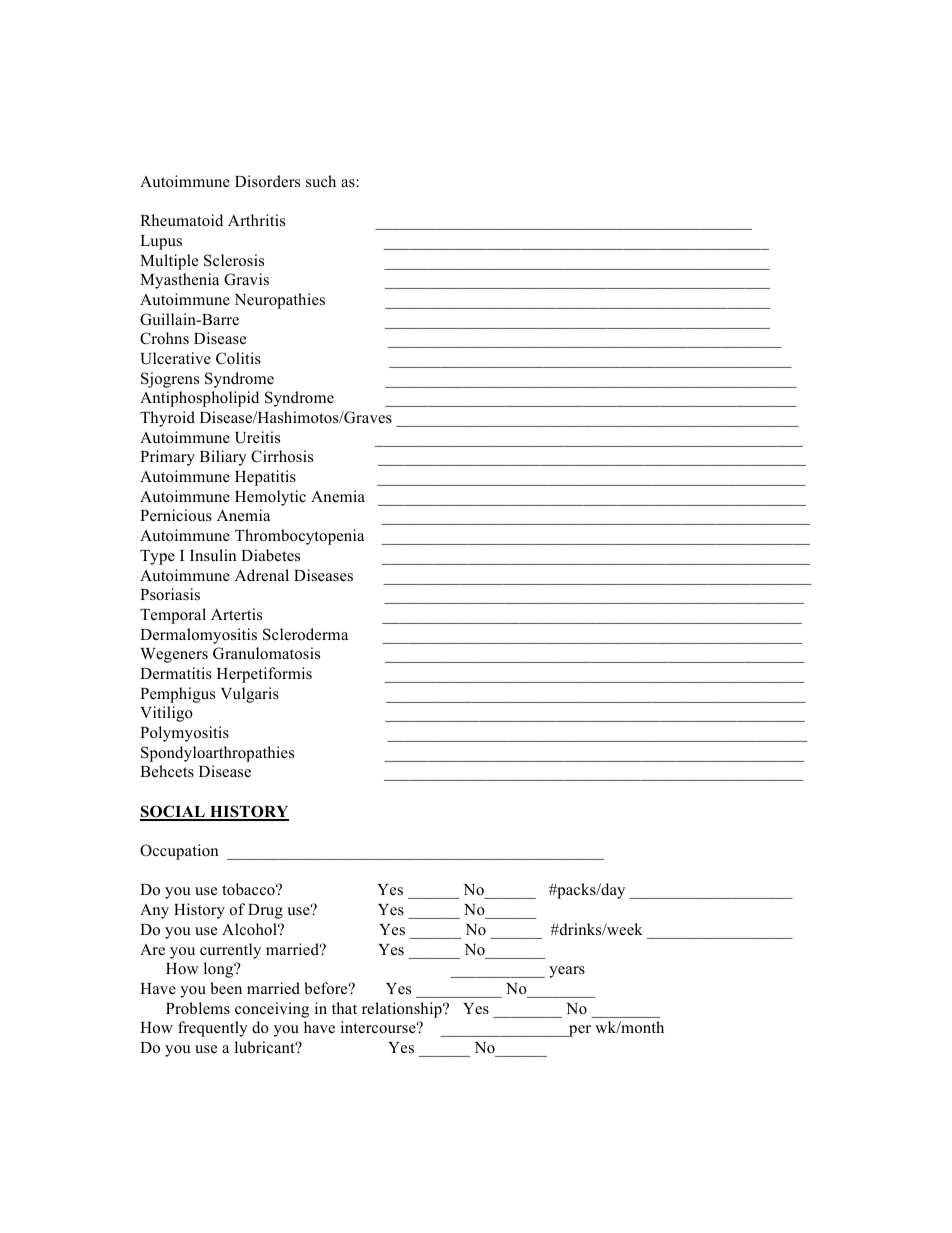 Image resolution: width=952 pixels, height=1233 pixels. Describe the element at coordinates (181, 220) in the document. I see `Rheumatoid` at that location.
